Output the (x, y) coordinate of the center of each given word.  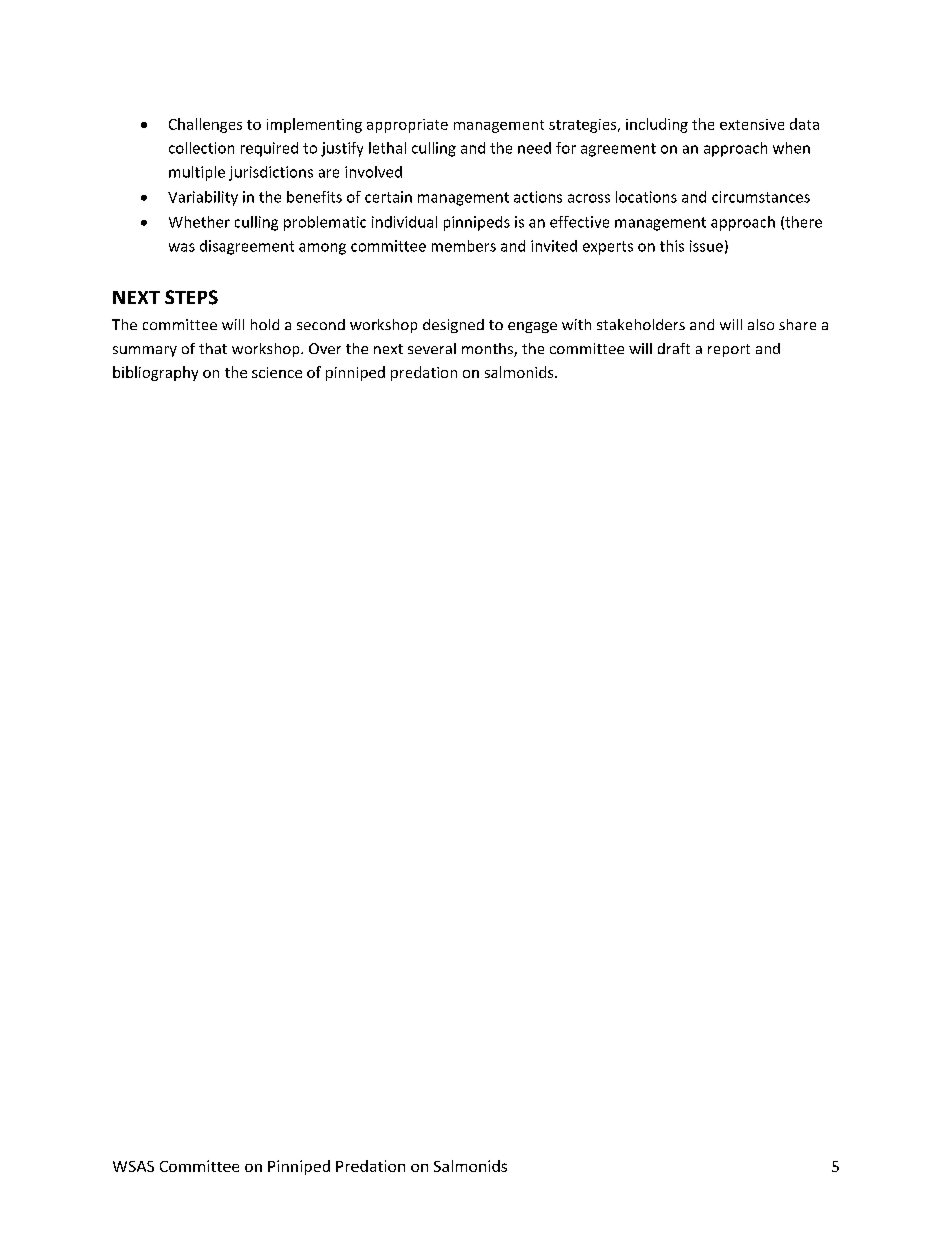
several (432, 348)
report (729, 350)
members (464, 246)
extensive (752, 124)
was (182, 247)
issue (706, 246)
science (277, 372)
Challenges (205, 125)
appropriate (407, 126)
